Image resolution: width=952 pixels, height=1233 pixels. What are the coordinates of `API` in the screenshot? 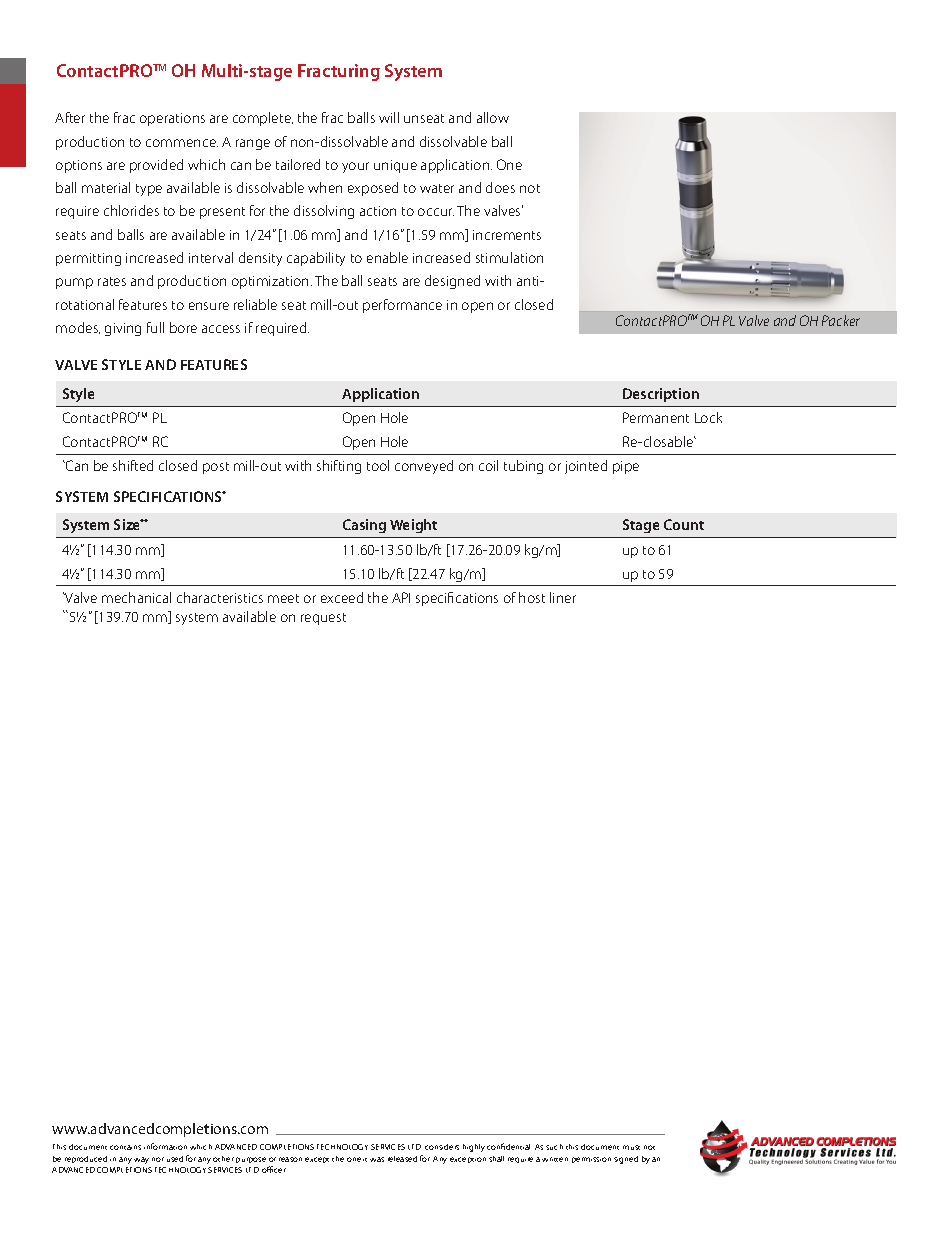 It's located at (401, 597).
